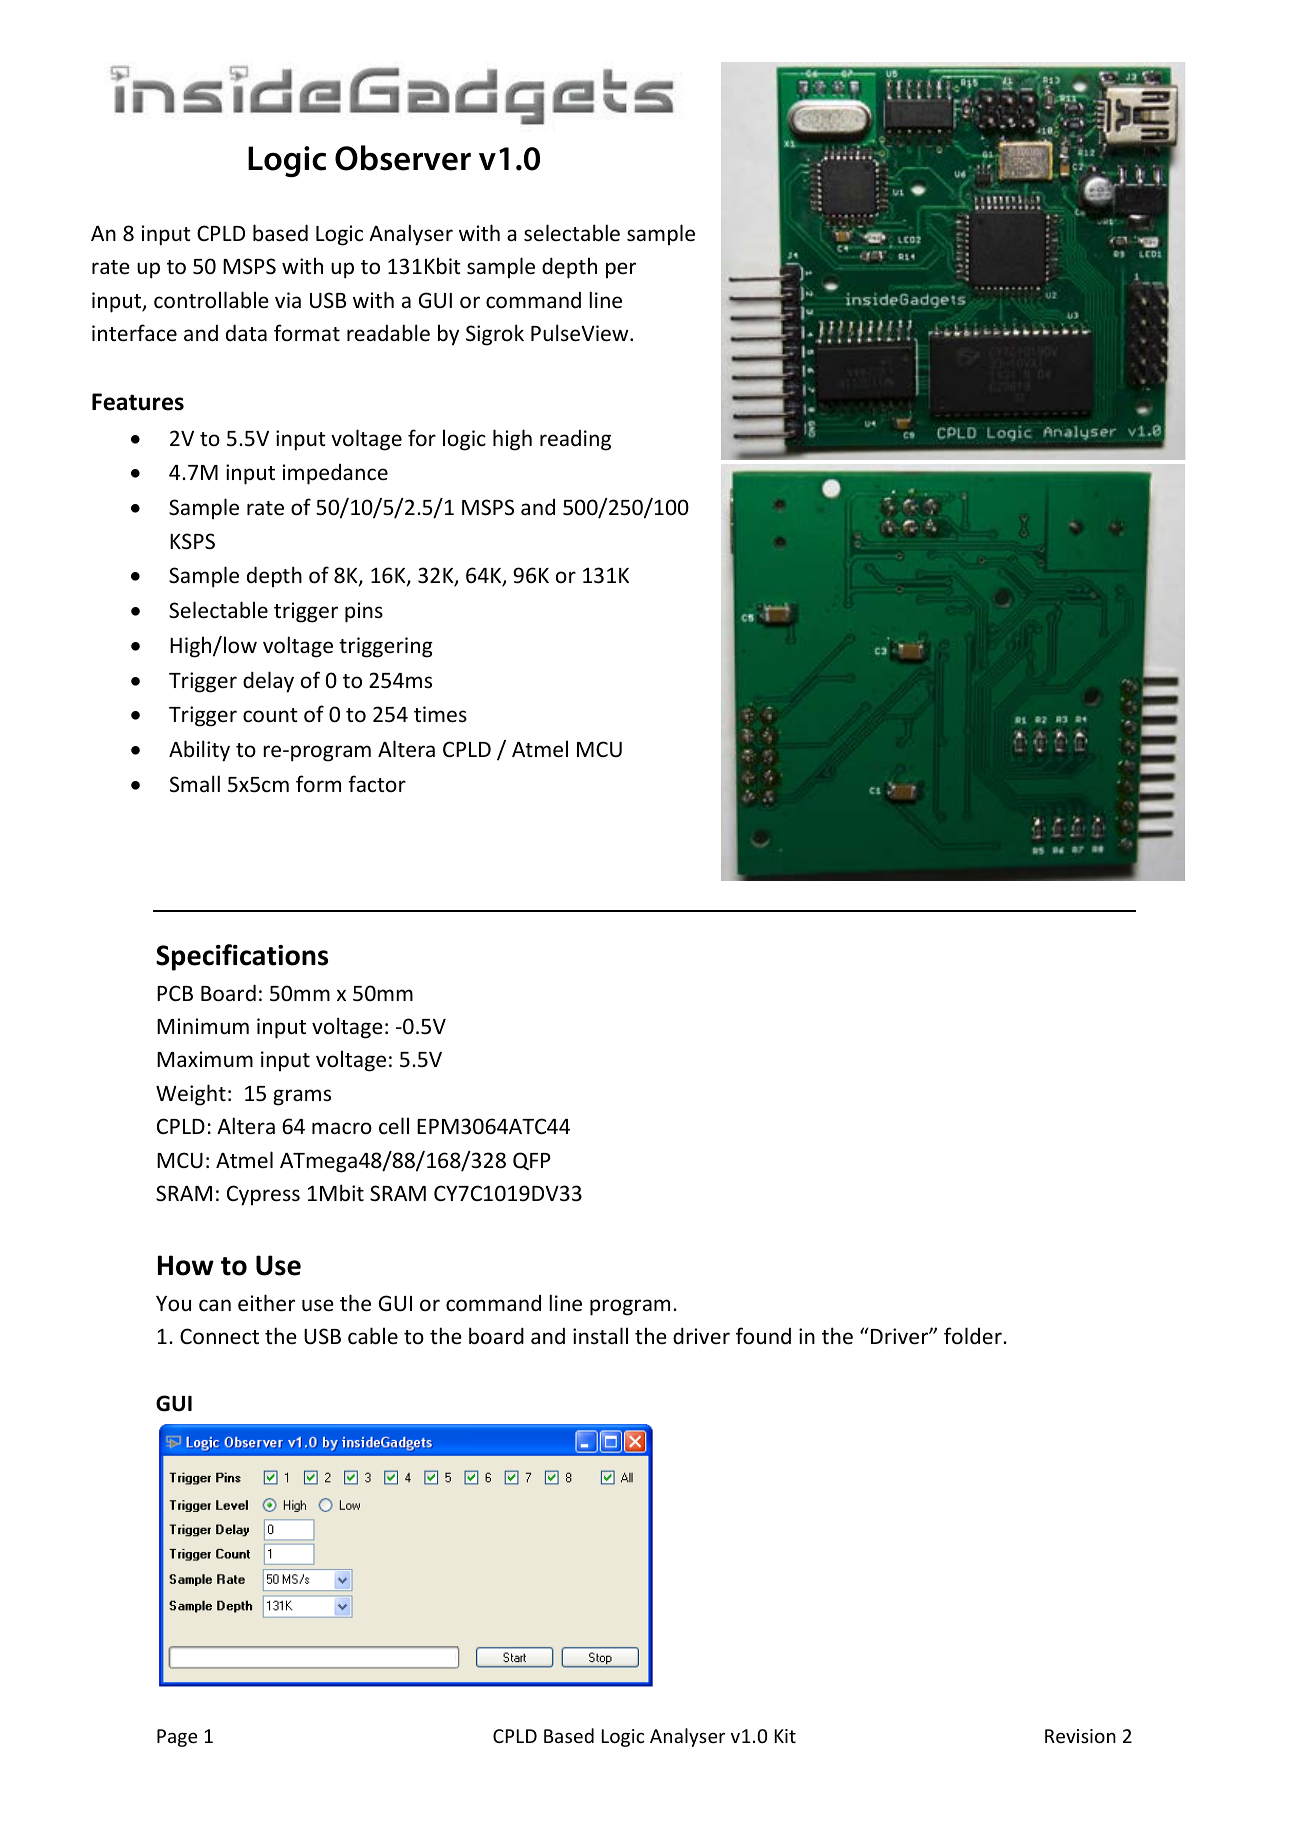 This image has width=1289, height=1823. Describe the element at coordinates (211, 300) in the image. I see `controllable` at that location.
